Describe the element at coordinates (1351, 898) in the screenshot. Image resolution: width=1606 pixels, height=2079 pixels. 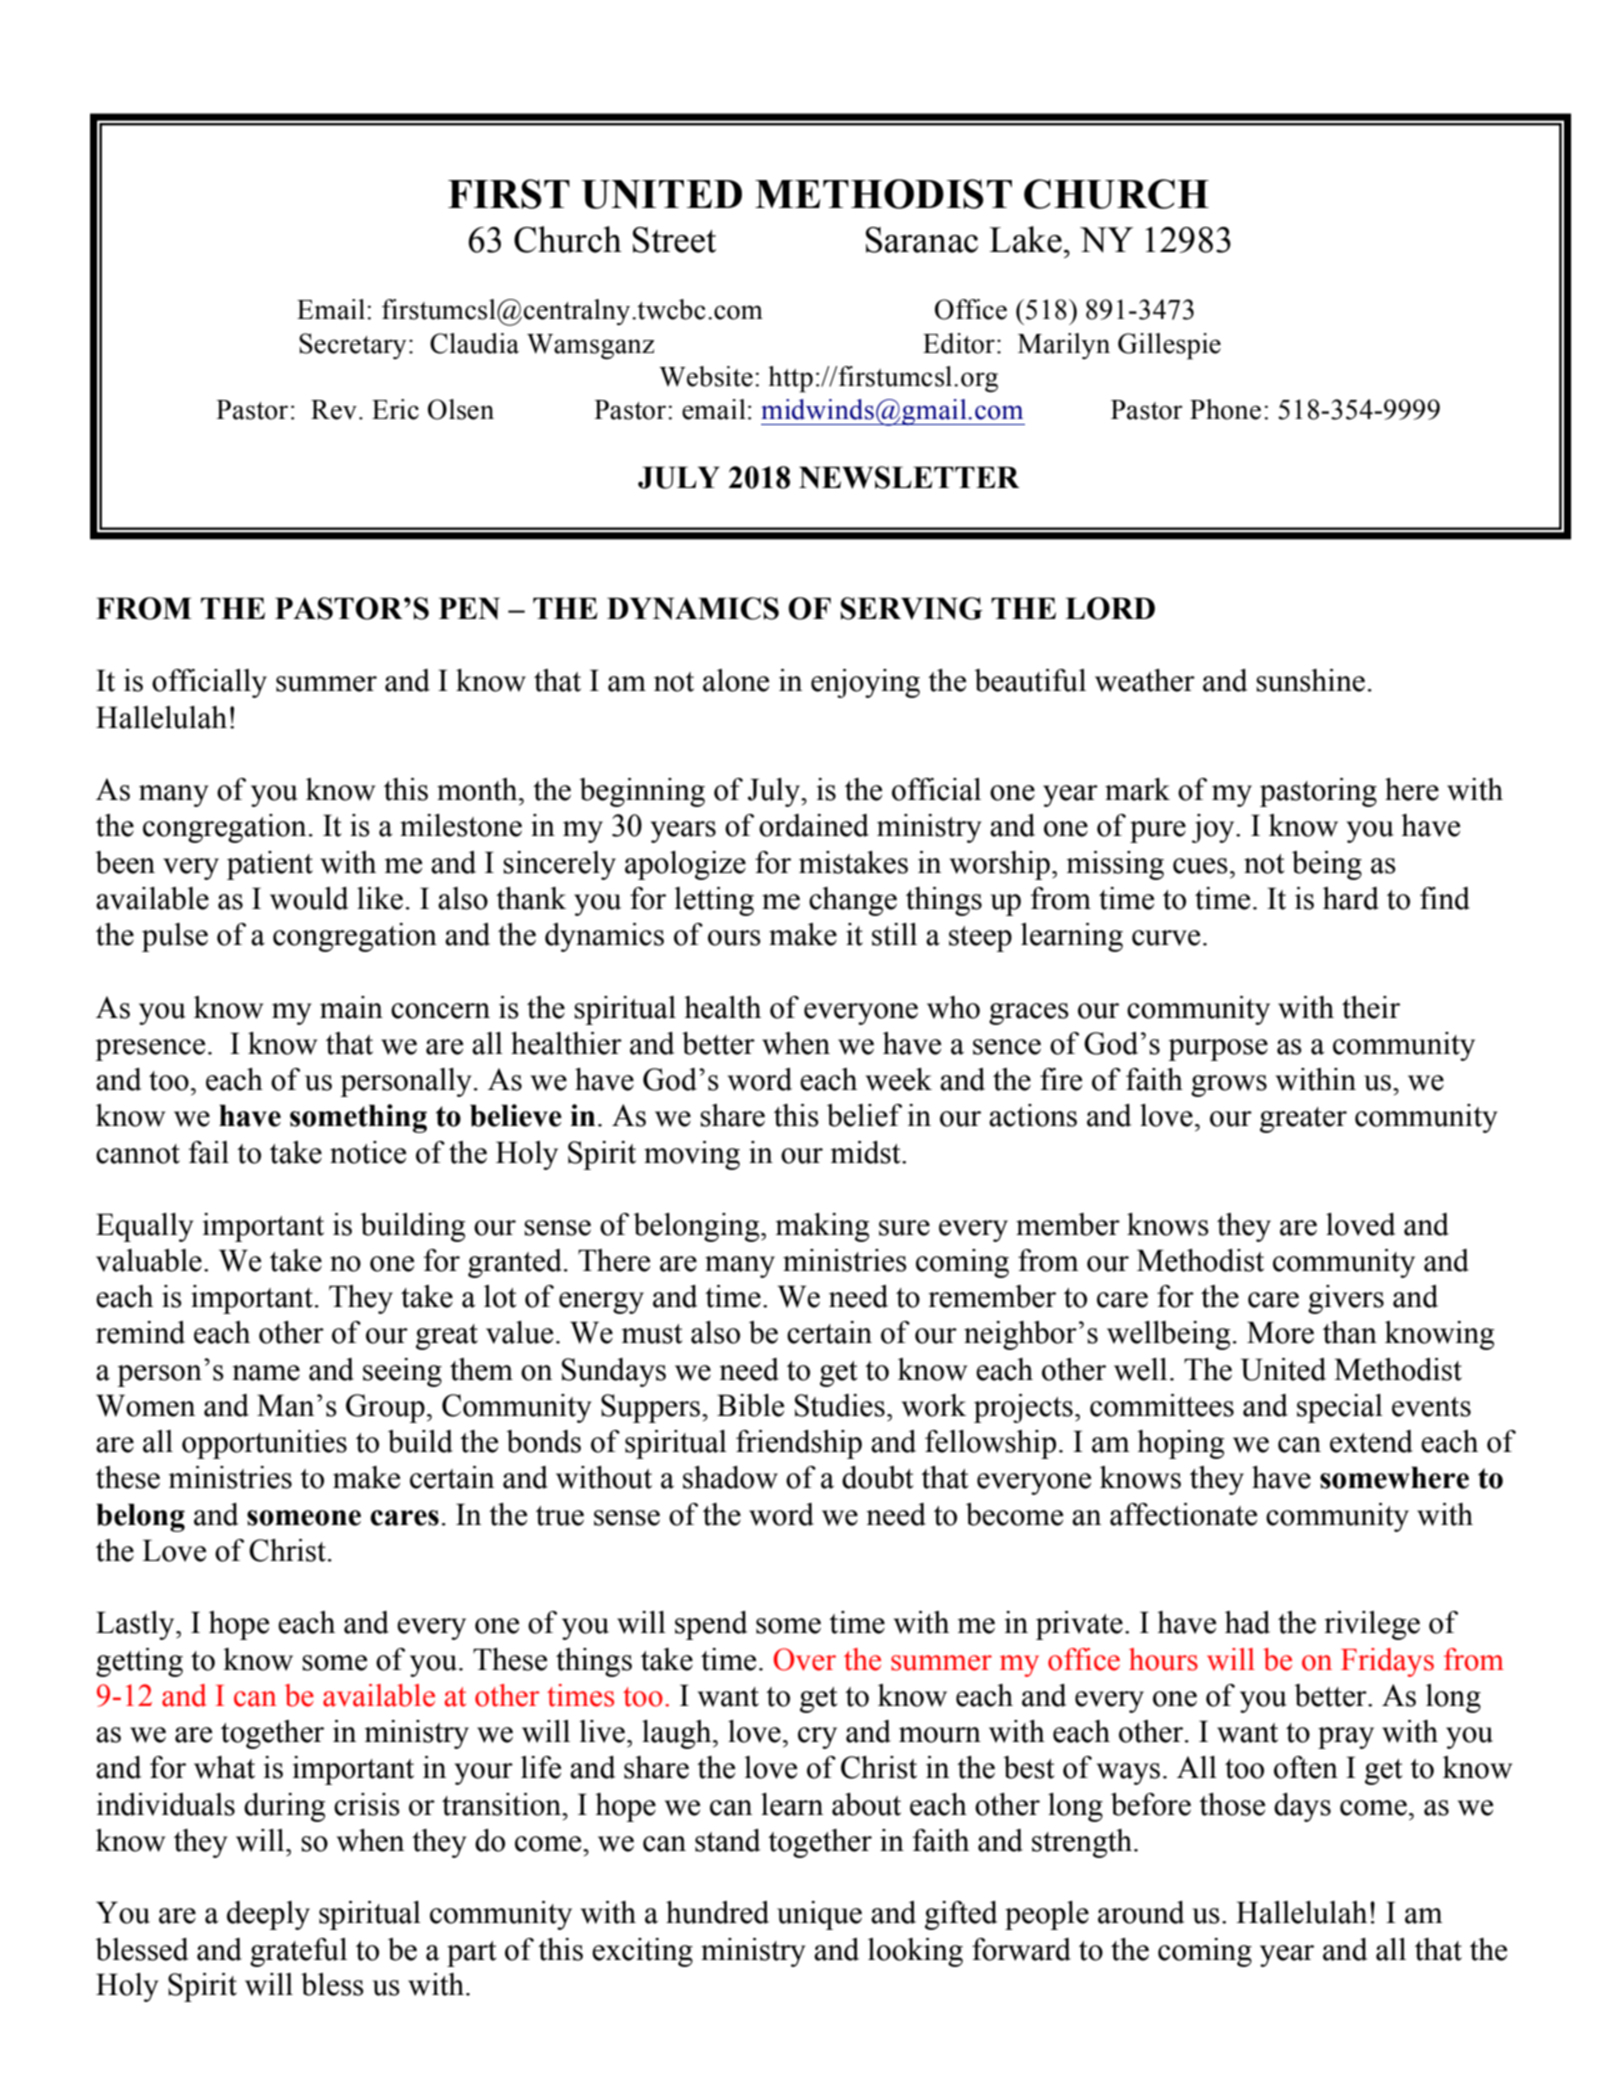
I see `hard` at that location.
